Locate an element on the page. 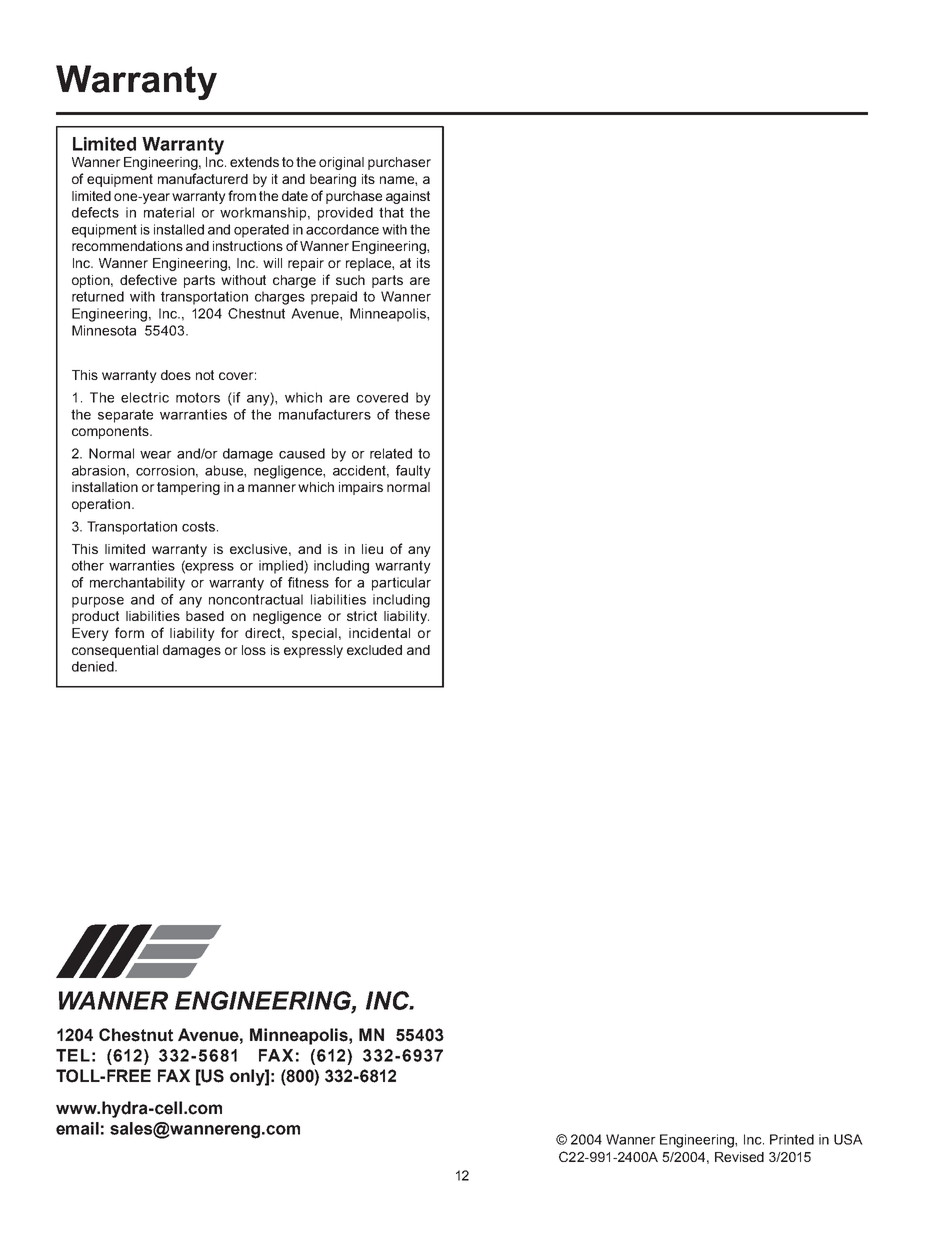 This page has width=952, height=1233. tampering is located at coordinates (188, 488).
